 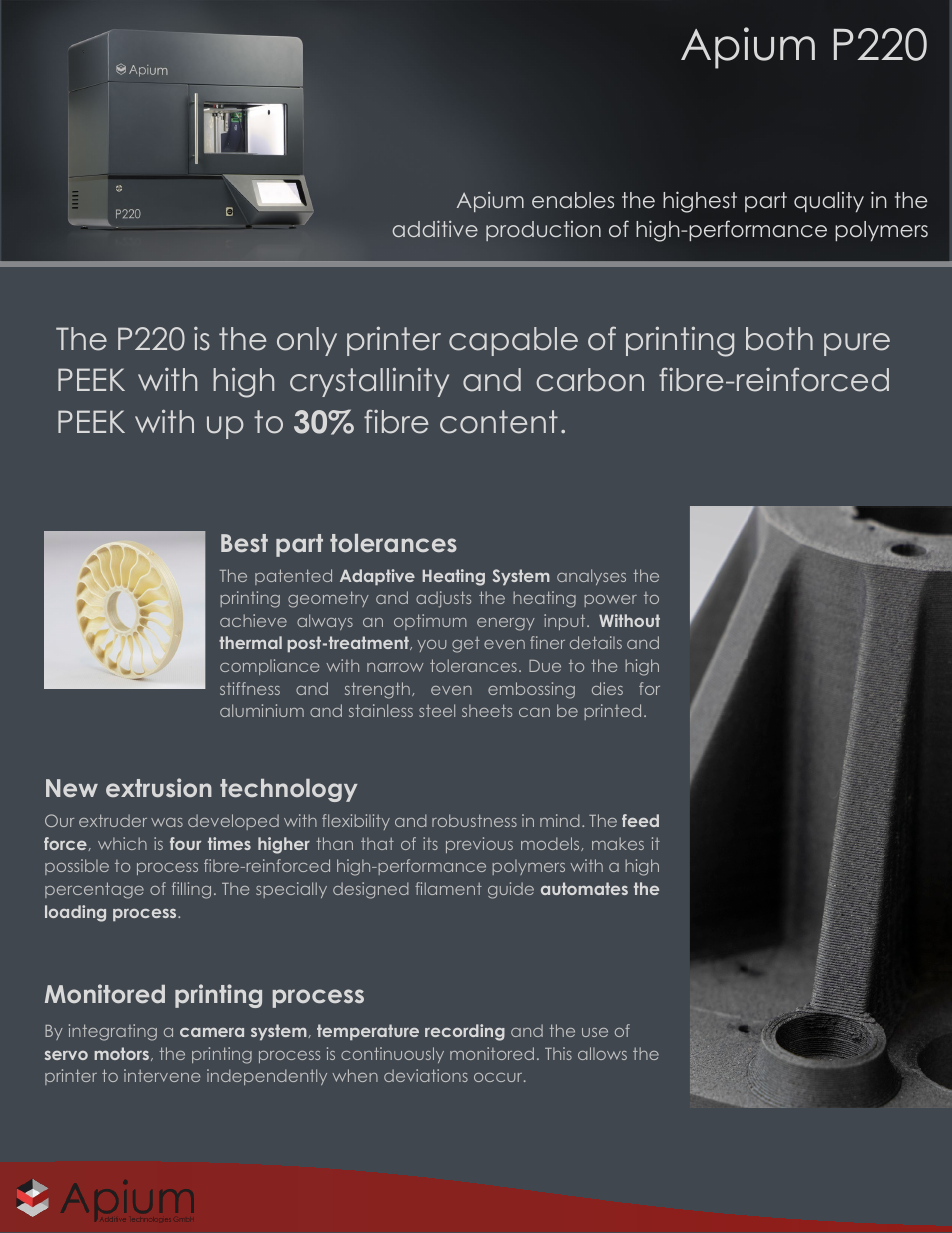 What do you see at coordinates (121, 1053) in the image?
I see `motors` at bounding box center [121, 1053].
